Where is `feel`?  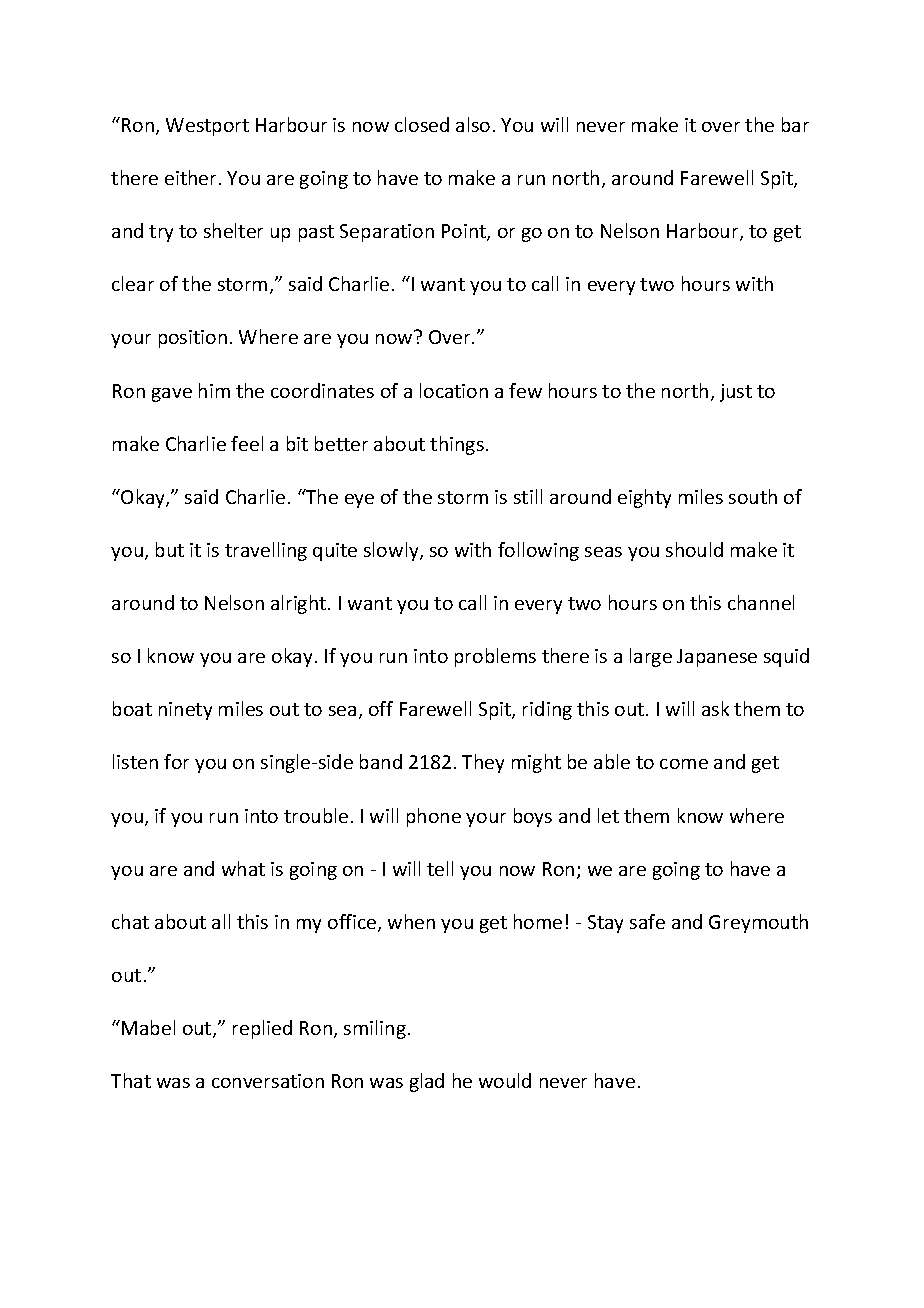 feel is located at coordinates (247, 443).
